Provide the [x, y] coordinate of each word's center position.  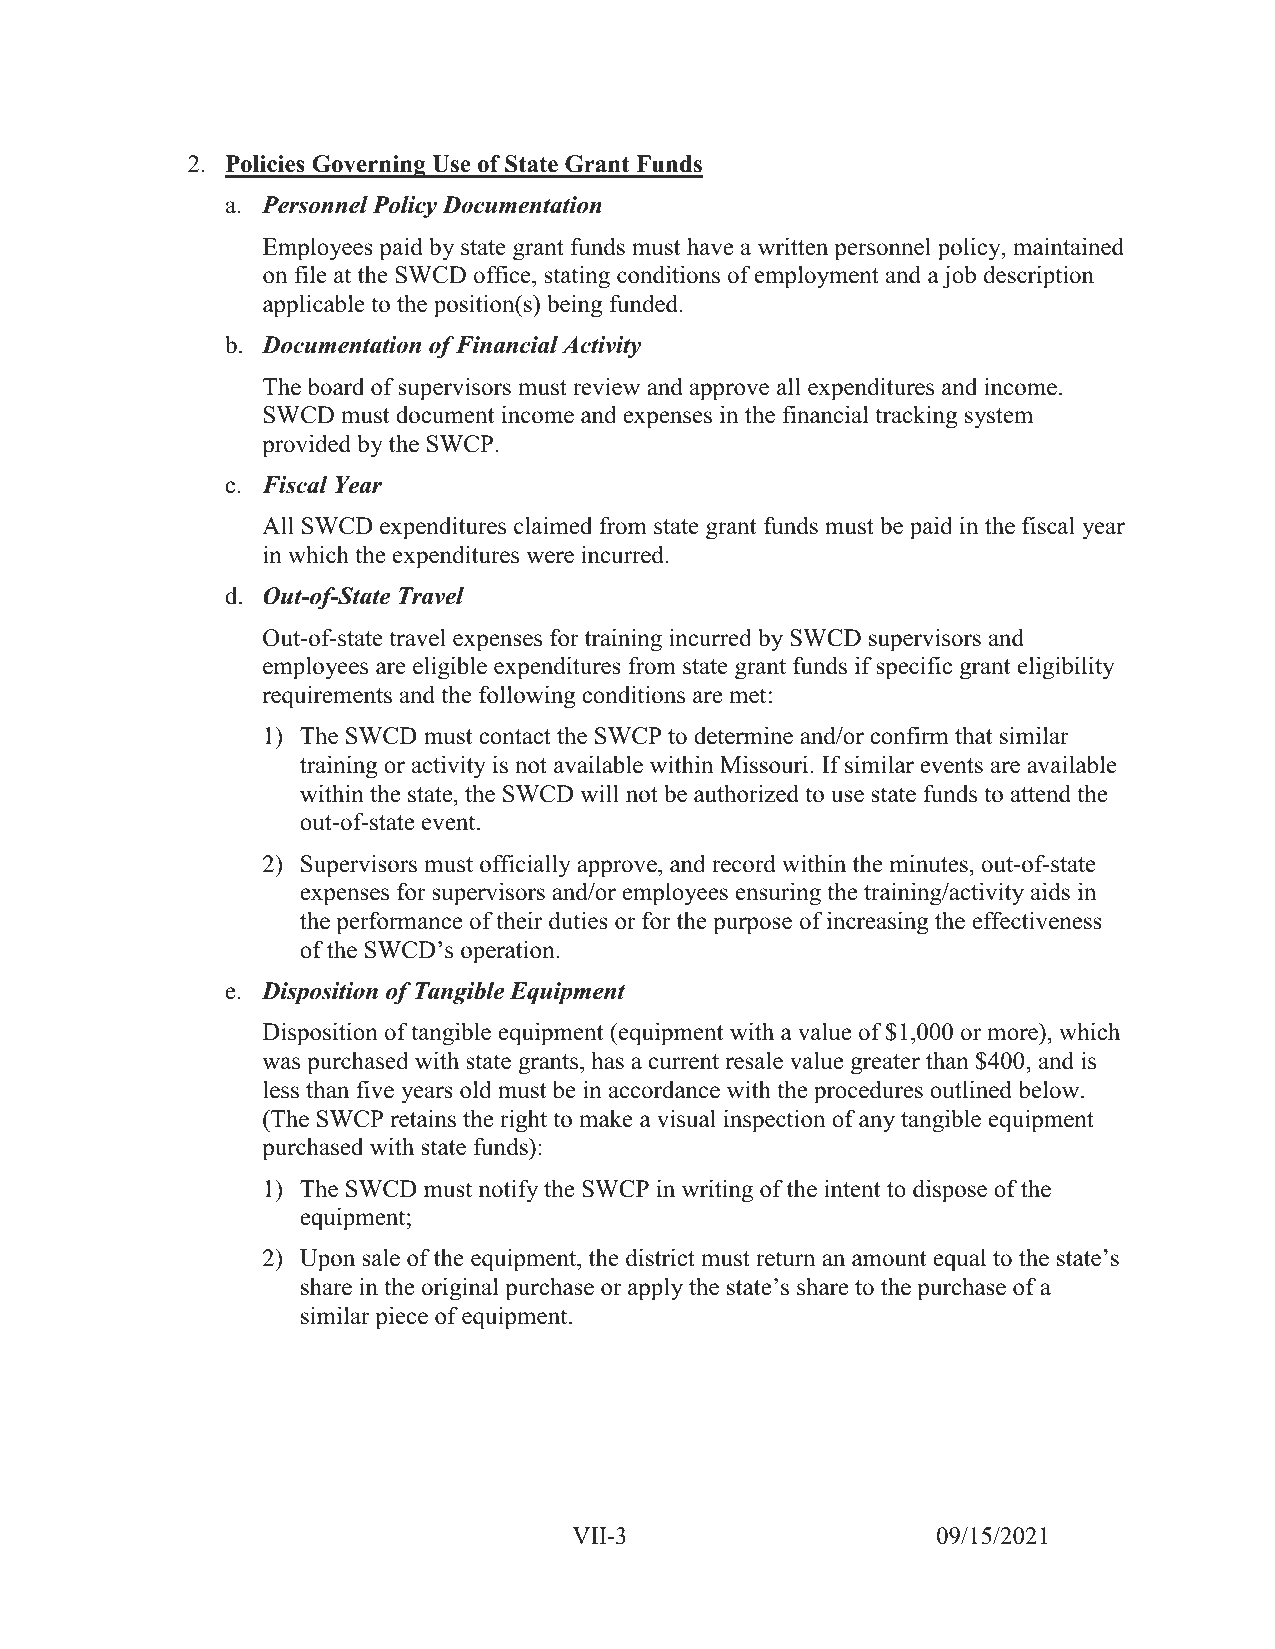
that [973, 735]
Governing [369, 166]
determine [743, 735]
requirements [327, 697]
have [710, 246]
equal [959, 1260]
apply [655, 1289]
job [959, 277]
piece [401, 1318]
